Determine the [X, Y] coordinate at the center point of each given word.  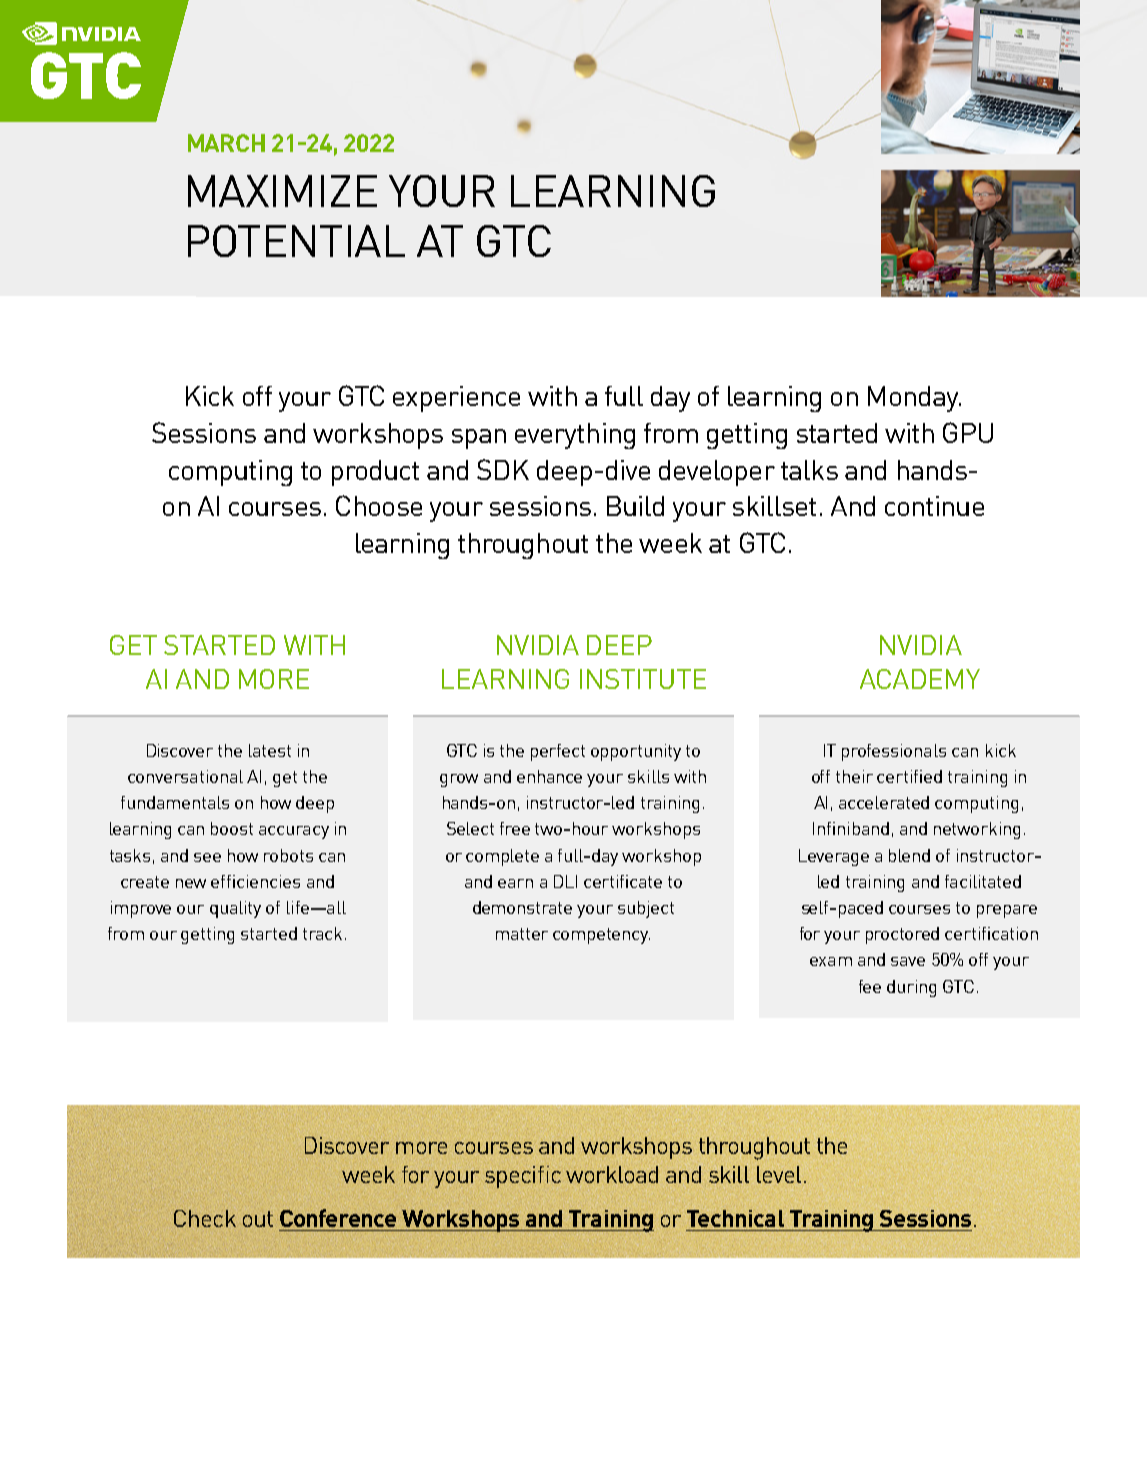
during [911, 988]
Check [205, 1218]
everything [575, 436]
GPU [968, 432]
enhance [549, 776]
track [322, 933]
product [375, 473]
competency [601, 936]
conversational [185, 776]
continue [934, 506]
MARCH [226, 143]
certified [909, 776]
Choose [379, 505]
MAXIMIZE [282, 191]
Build [635, 506]
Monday [914, 399]
